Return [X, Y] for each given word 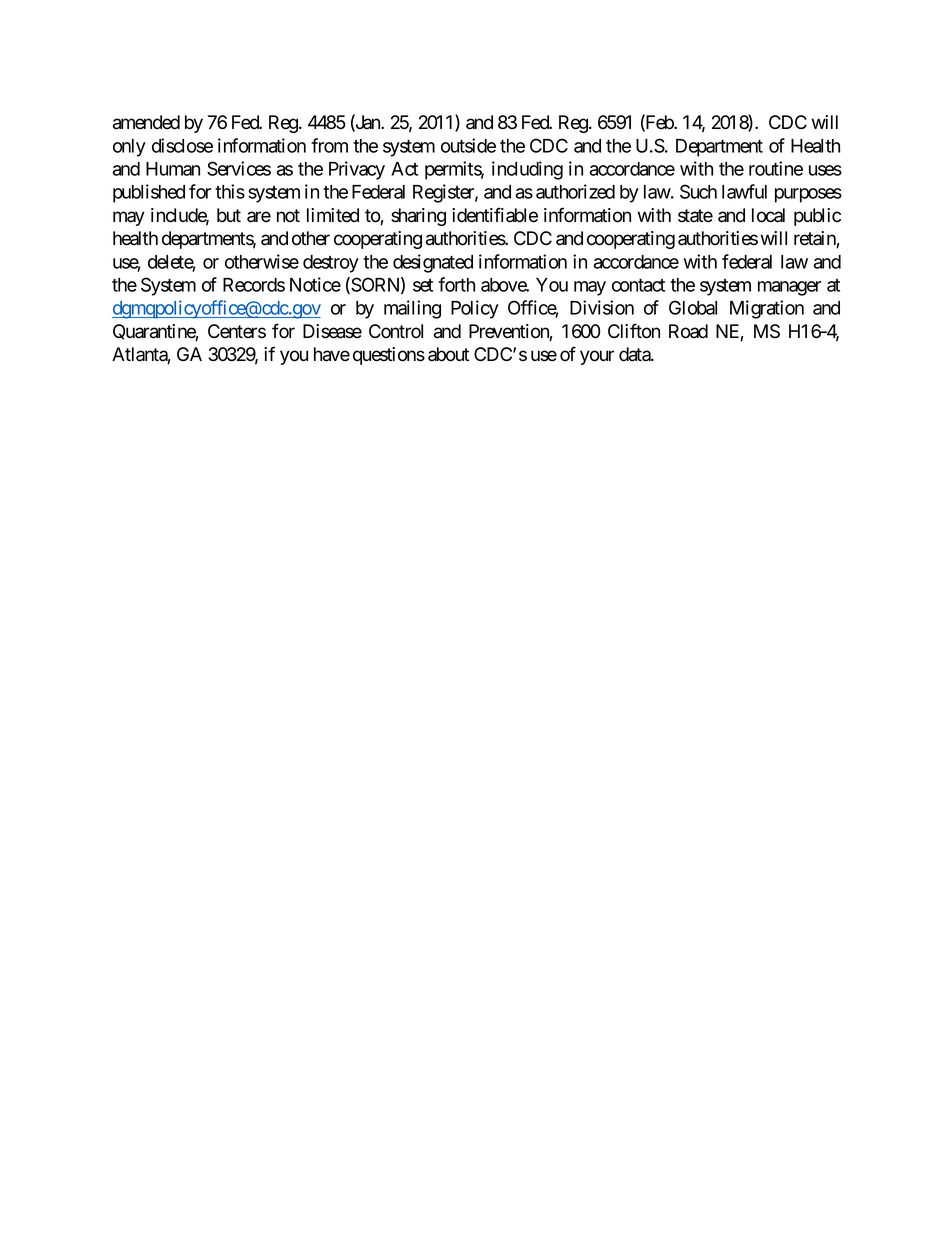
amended [146, 122]
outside [468, 145]
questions [389, 356]
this [230, 191]
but [229, 215]
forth [456, 284]
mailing [412, 309]
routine [776, 168]
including [527, 170]
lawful [744, 191]
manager [789, 288]
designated [433, 263]
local [768, 215]
